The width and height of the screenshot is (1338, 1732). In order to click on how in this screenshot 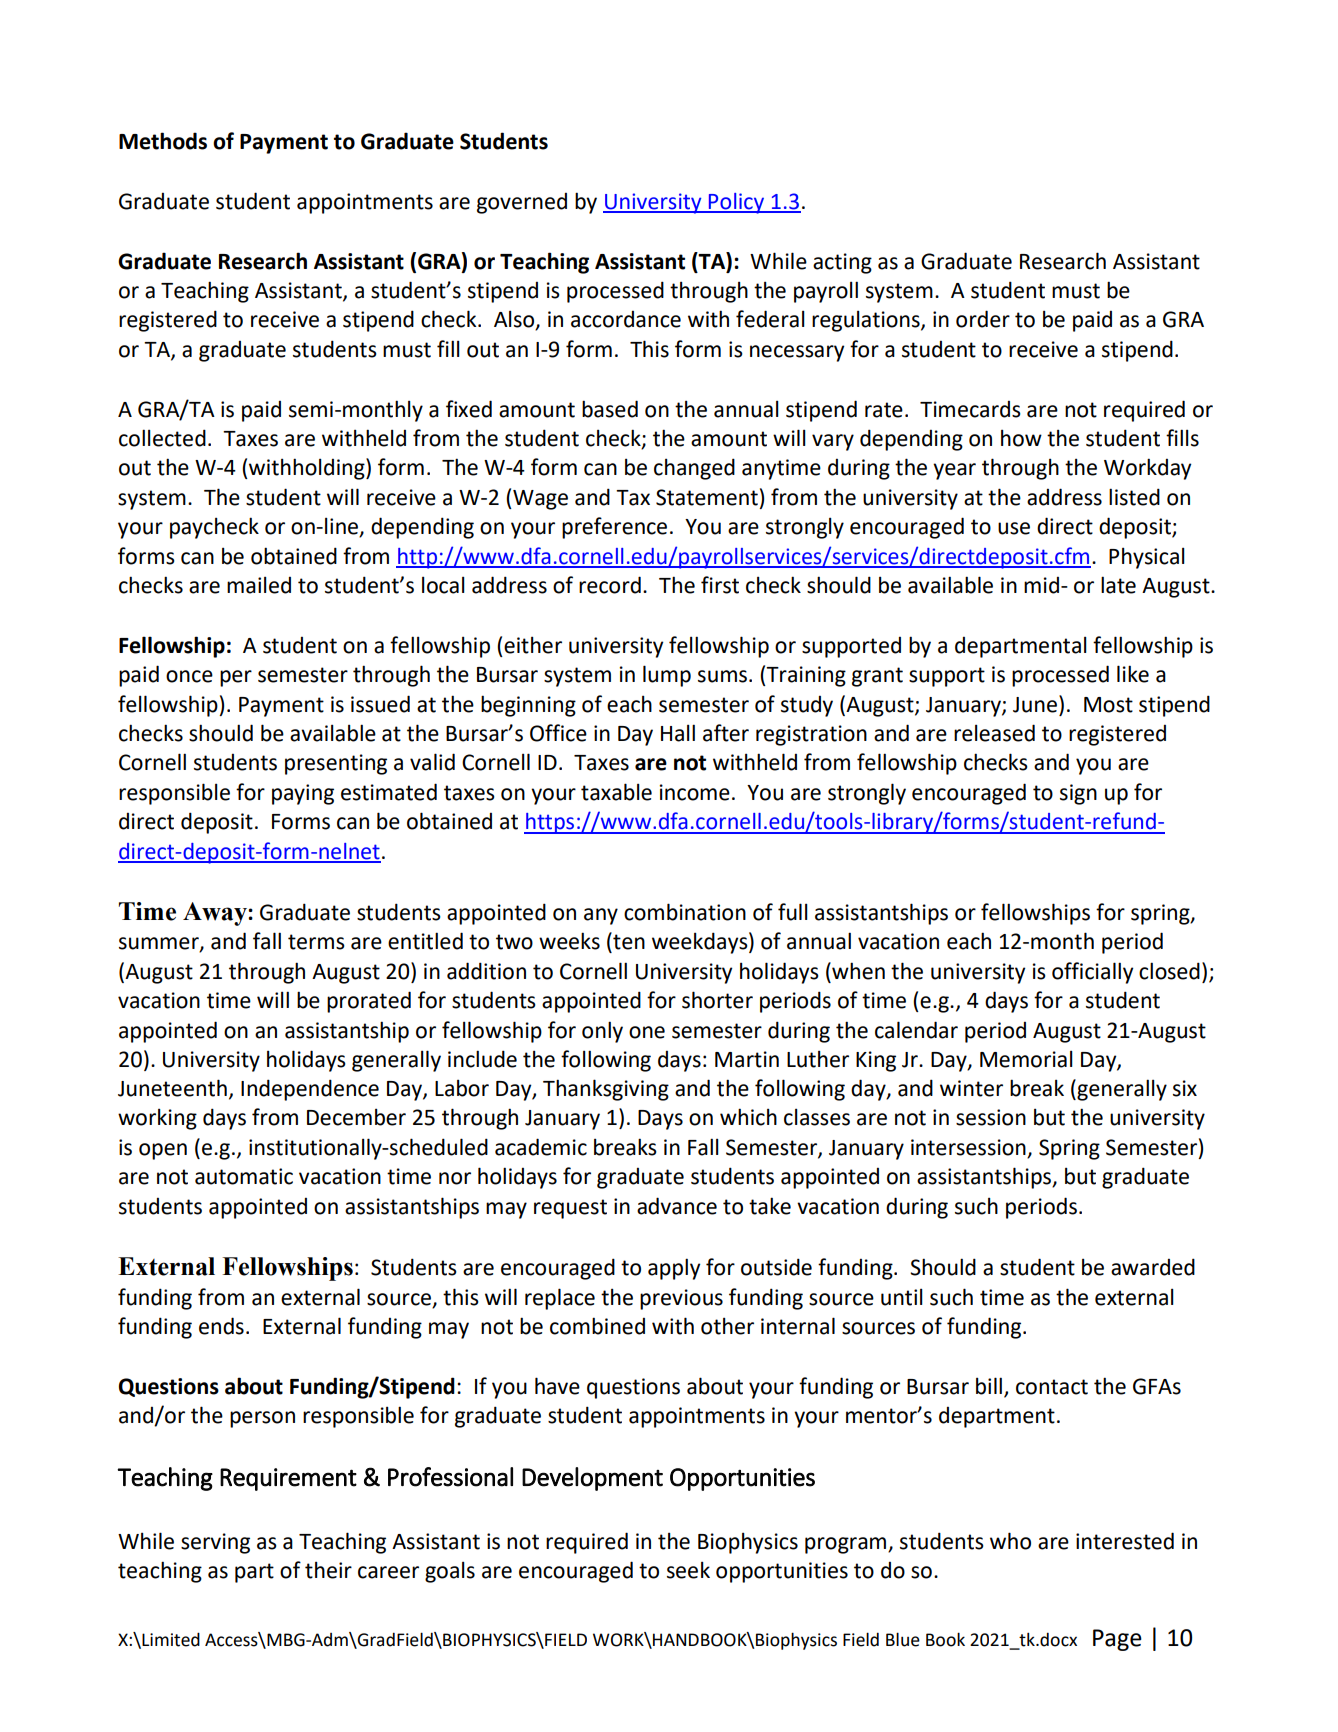, I will do `click(1021, 438)`.
